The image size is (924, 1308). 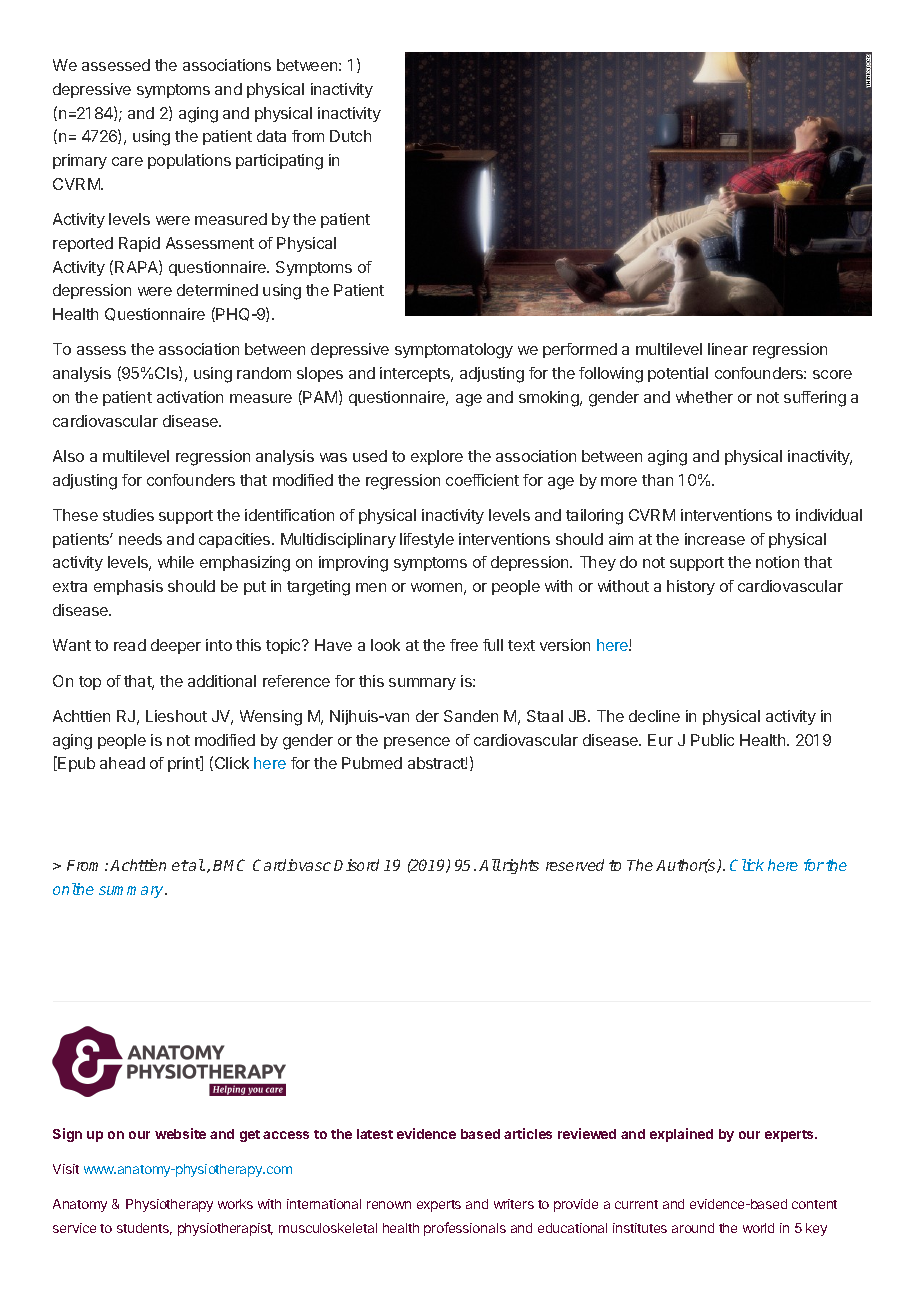 What do you see at coordinates (728, 349) in the screenshot?
I see `linear` at bounding box center [728, 349].
